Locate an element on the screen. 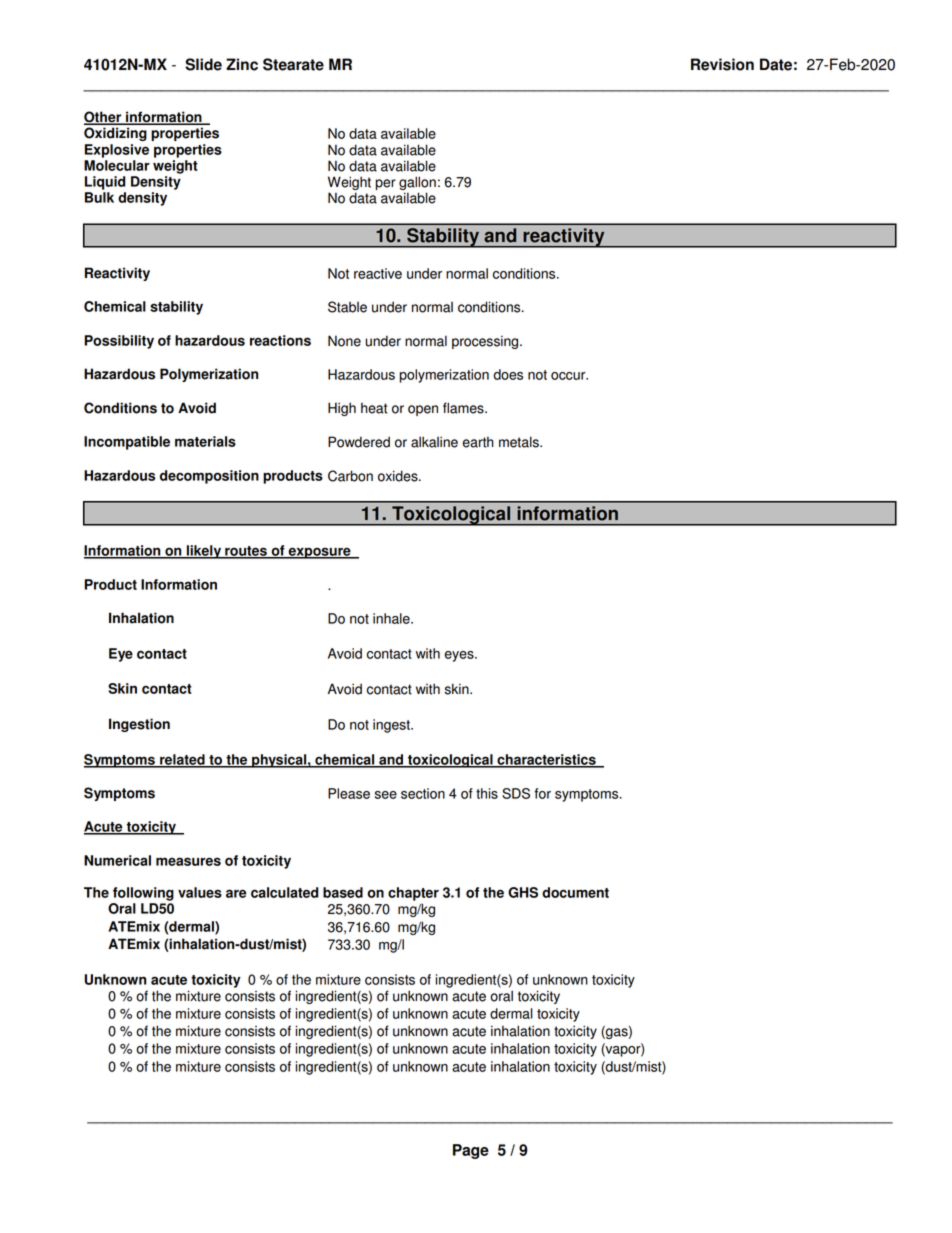  metals is located at coordinates (520, 442).
